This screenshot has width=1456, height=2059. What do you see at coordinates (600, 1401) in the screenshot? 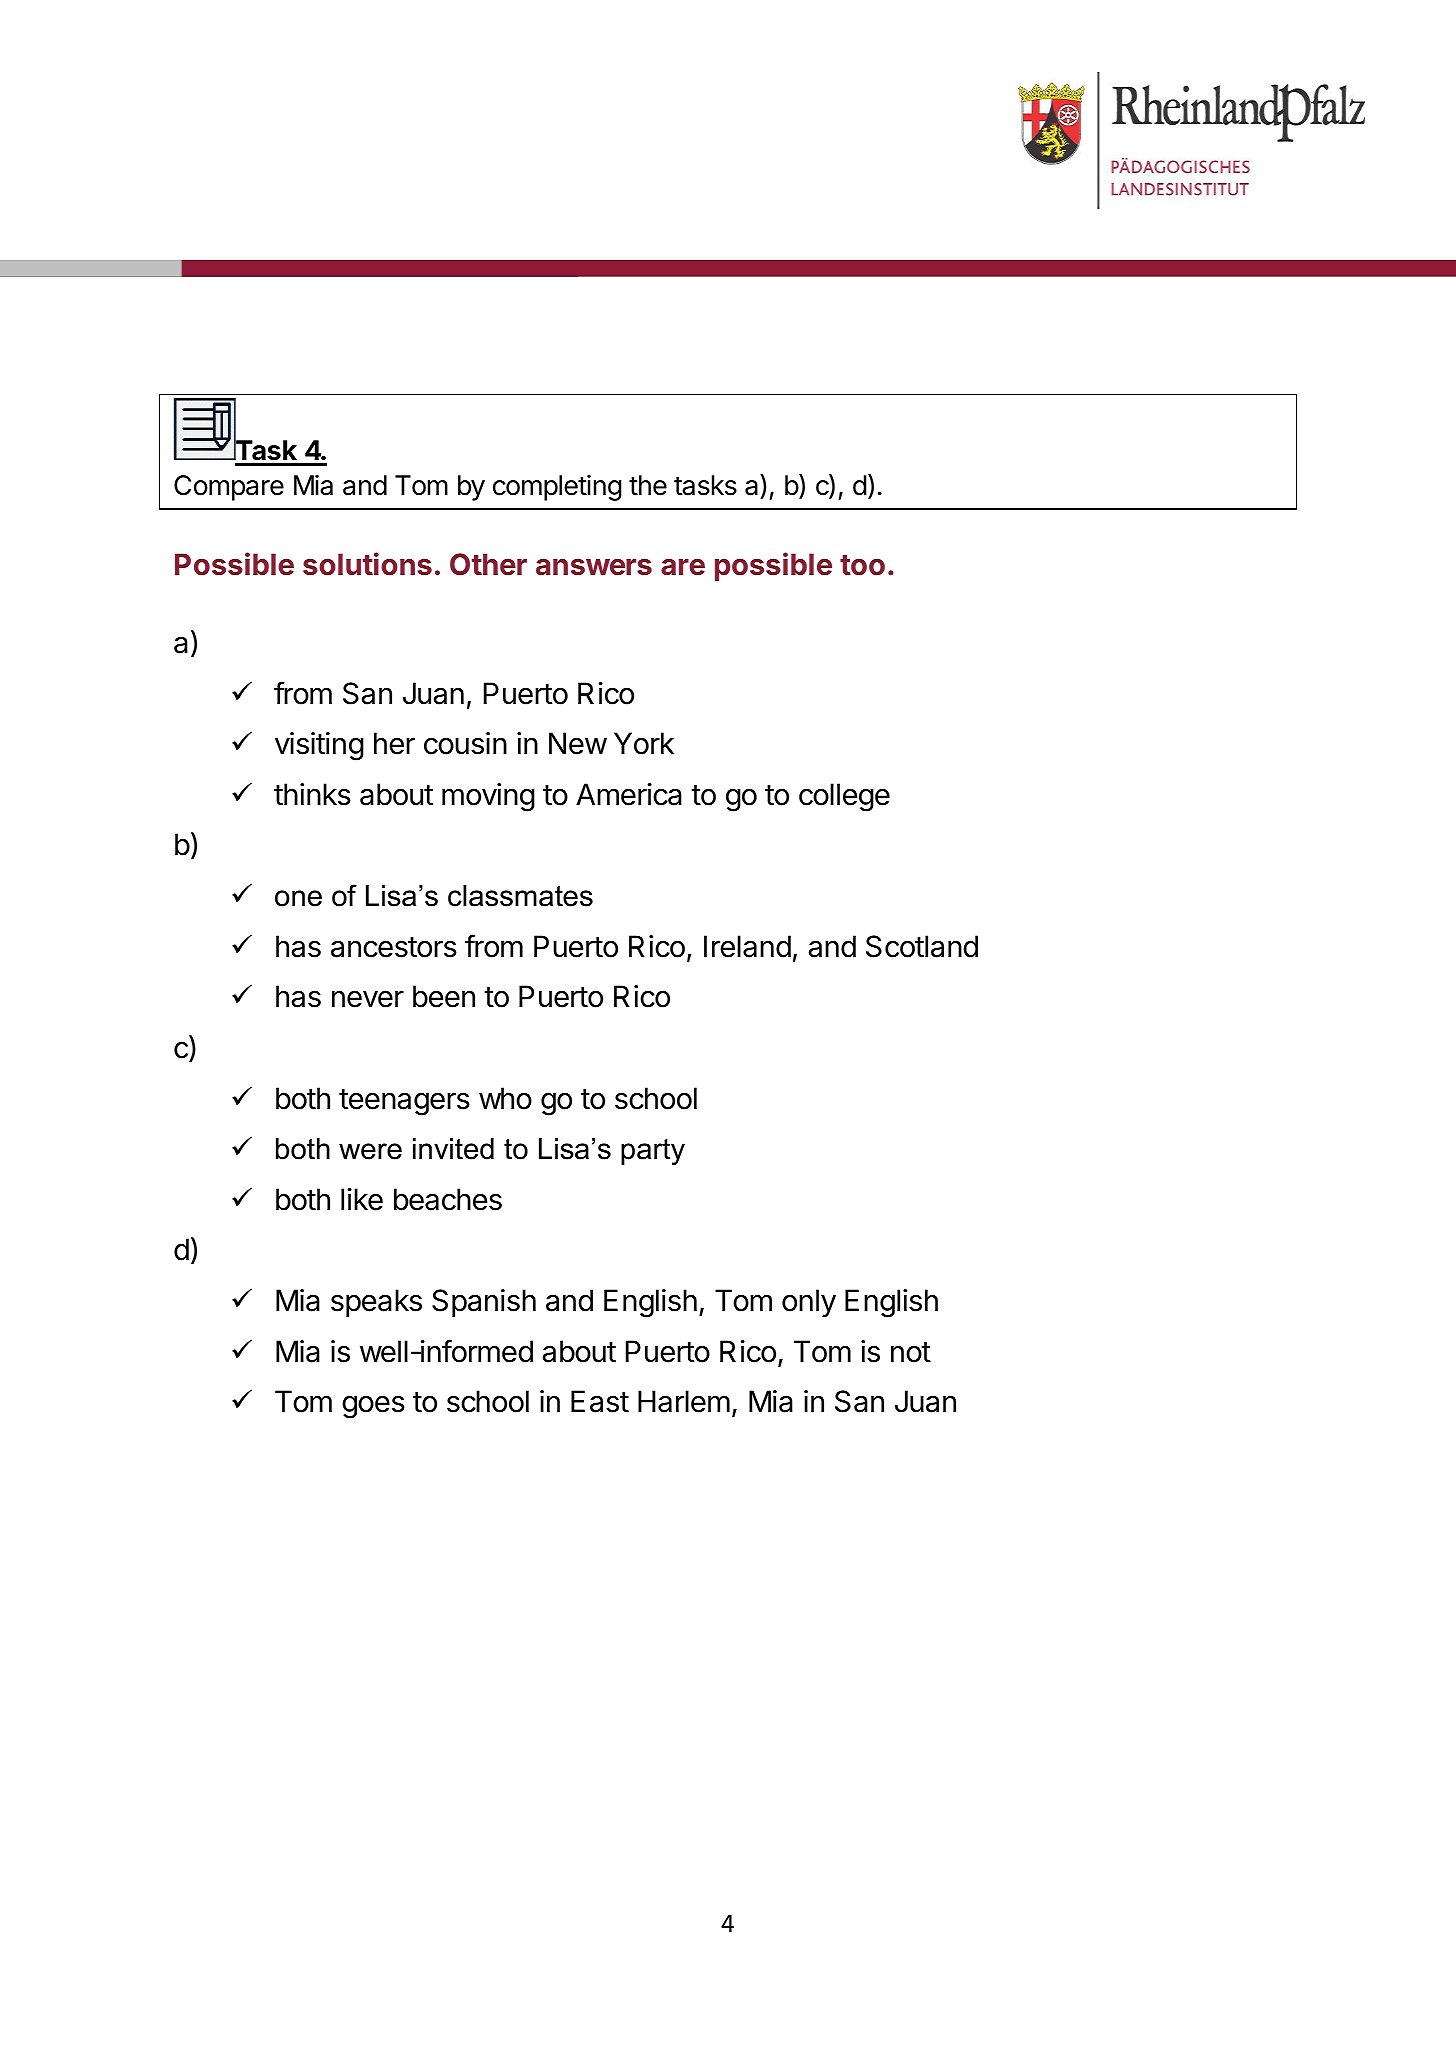
I see `East` at bounding box center [600, 1401].
